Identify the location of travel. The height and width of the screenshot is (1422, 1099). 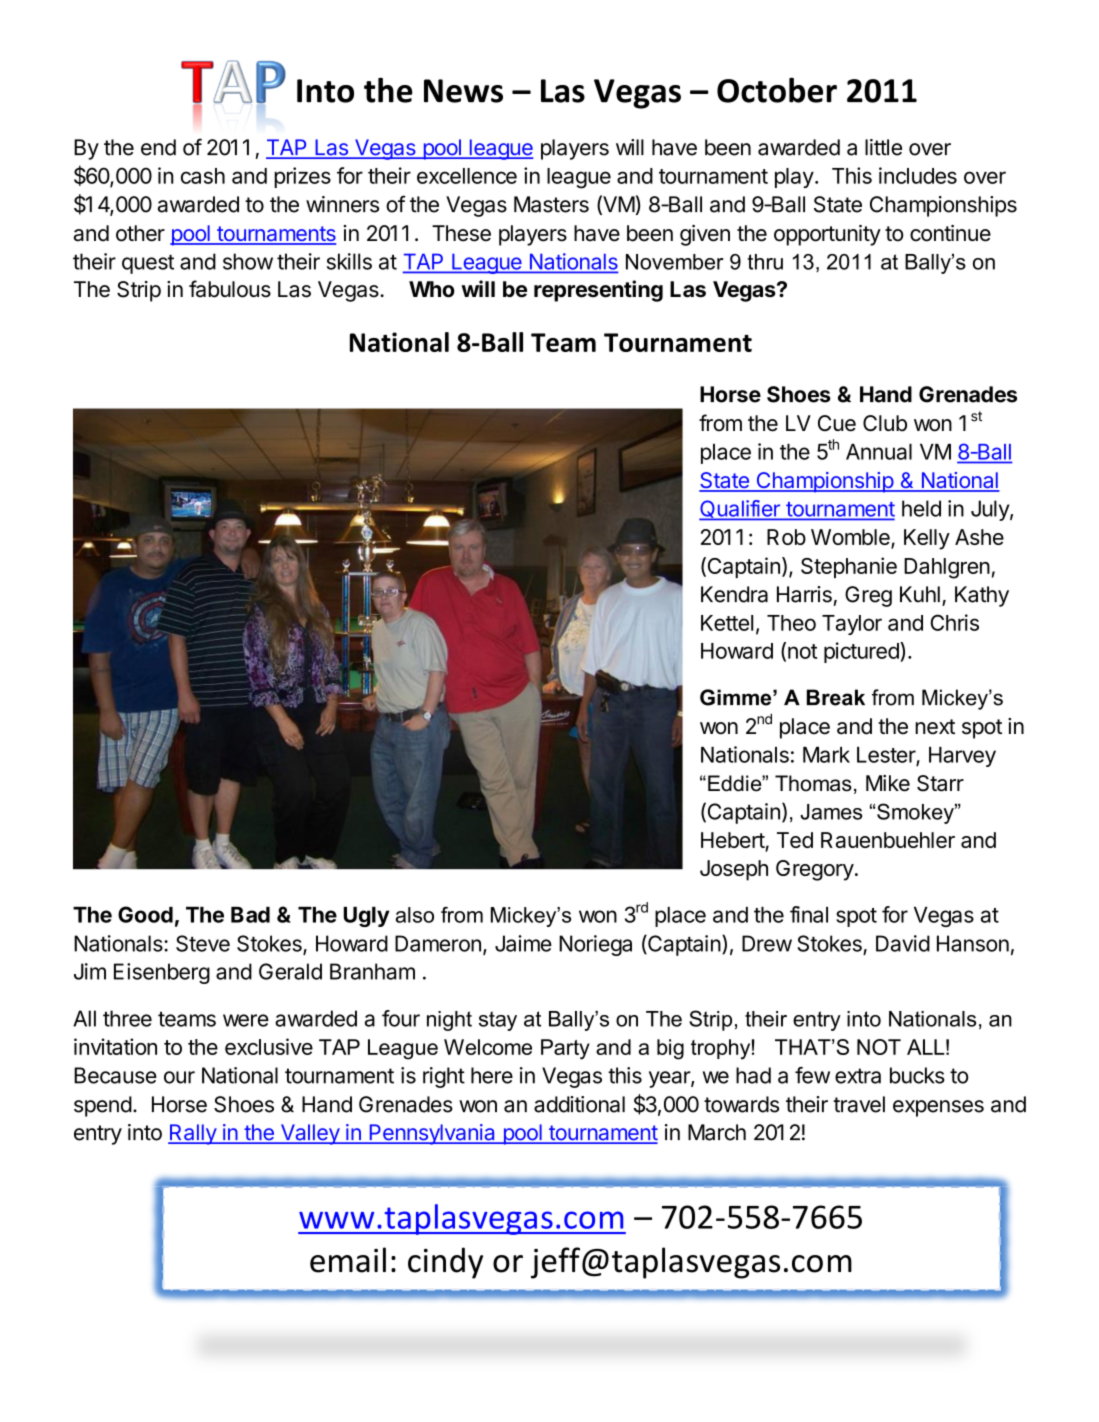
(859, 1104).
